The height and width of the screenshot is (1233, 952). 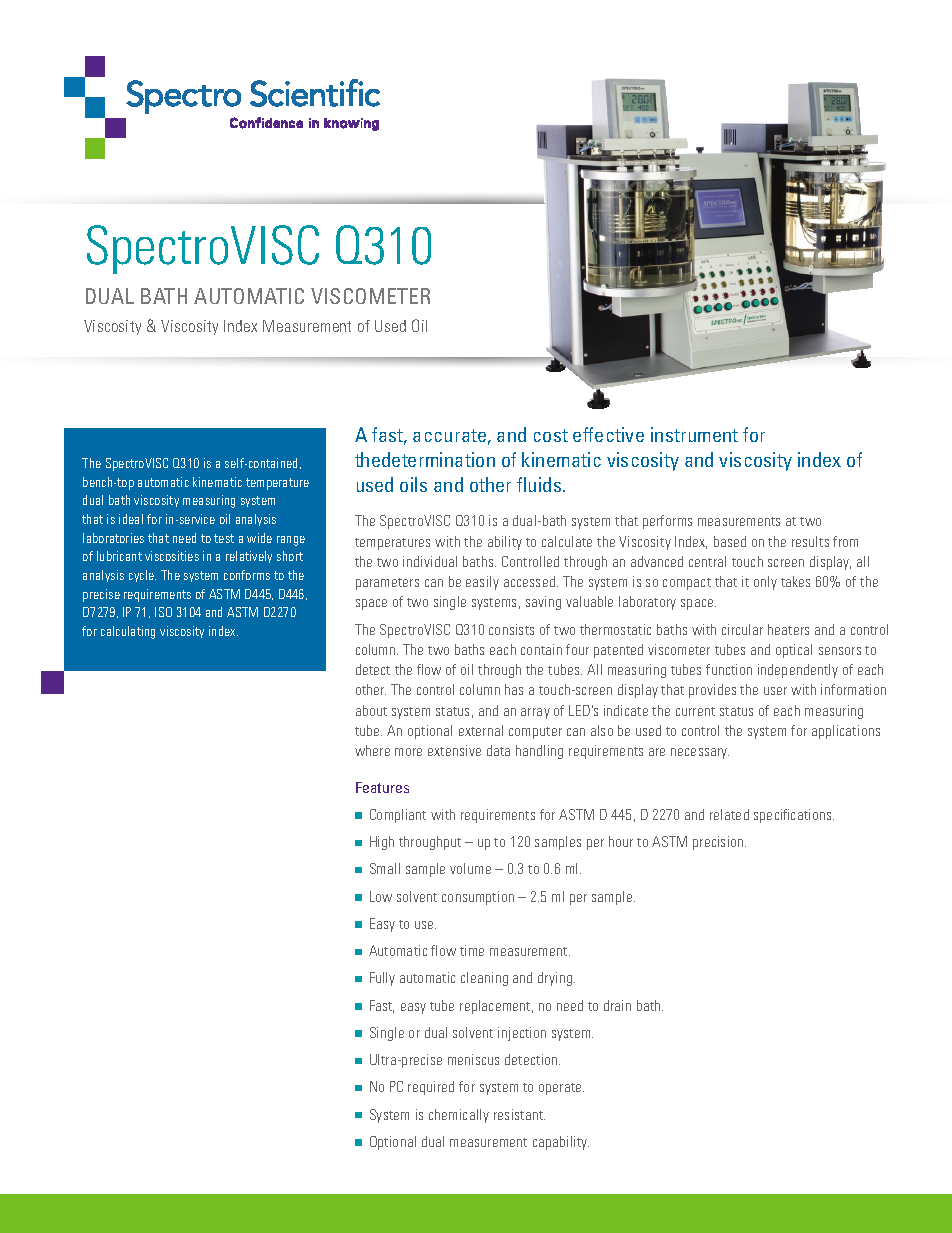 I want to click on has, so click(x=514, y=689).
